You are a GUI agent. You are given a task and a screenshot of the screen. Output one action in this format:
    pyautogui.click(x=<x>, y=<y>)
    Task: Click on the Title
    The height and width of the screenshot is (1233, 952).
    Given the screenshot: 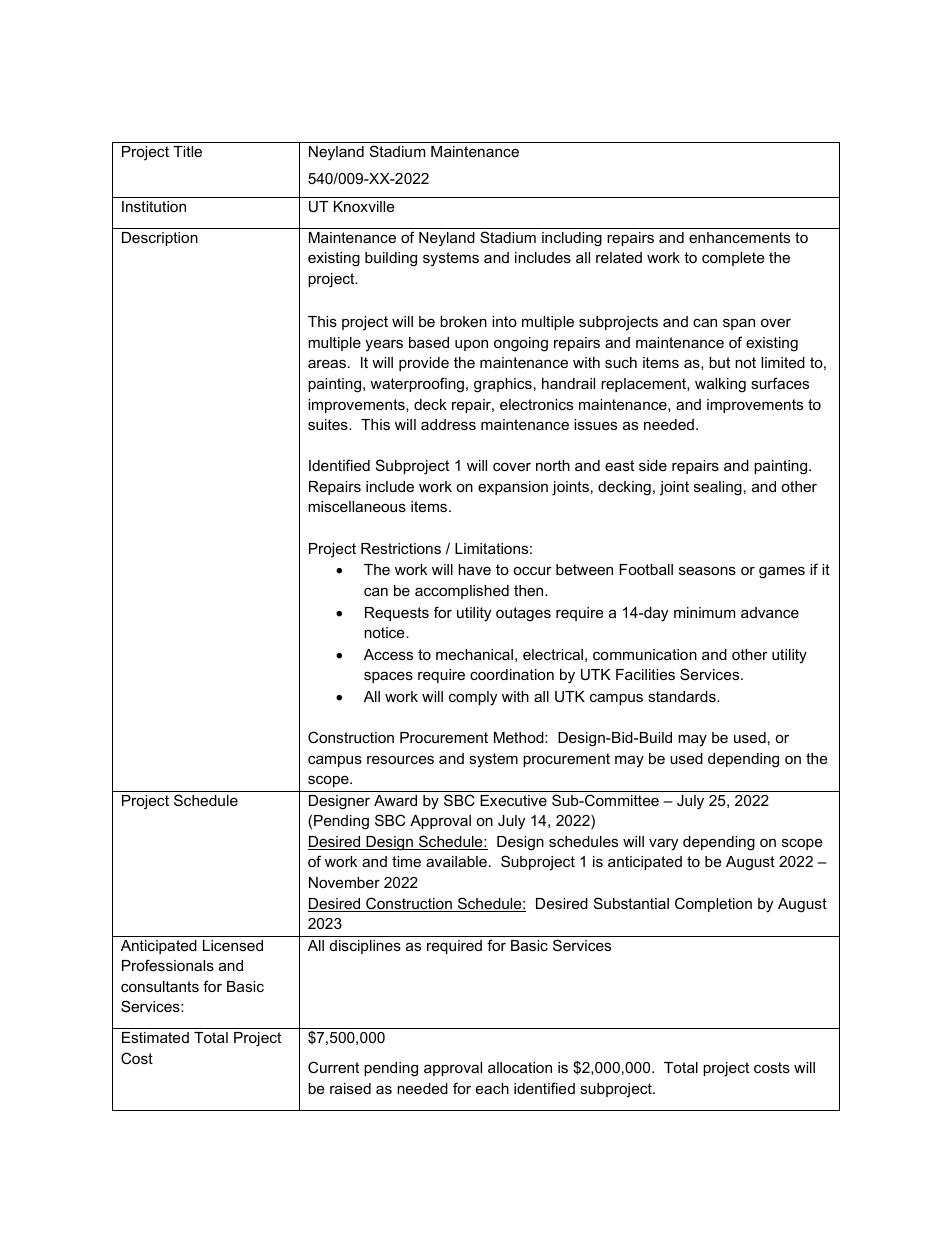 What is the action you would take?
    pyautogui.click(x=187, y=151)
